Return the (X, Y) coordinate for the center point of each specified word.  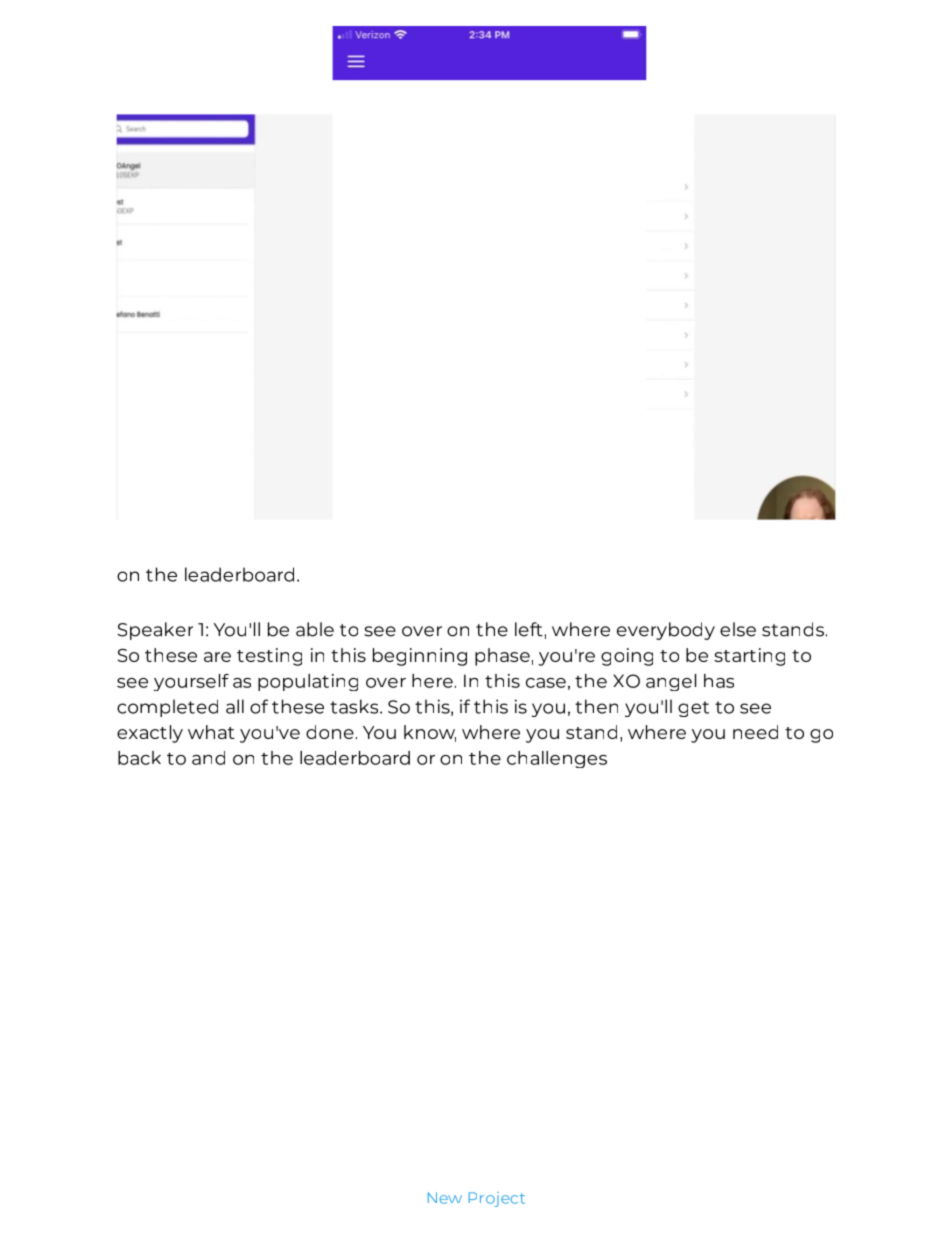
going (627, 657)
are (217, 657)
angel (671, 682)
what (211, 732)
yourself (191, 682)
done (330, 732)
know (430, 733)
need (755, 732)
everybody (666, 631)
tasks (355, 706)
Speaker (155, 631)
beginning (420, 657)
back (139, 758)
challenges (557, 759)
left (529, 629)
